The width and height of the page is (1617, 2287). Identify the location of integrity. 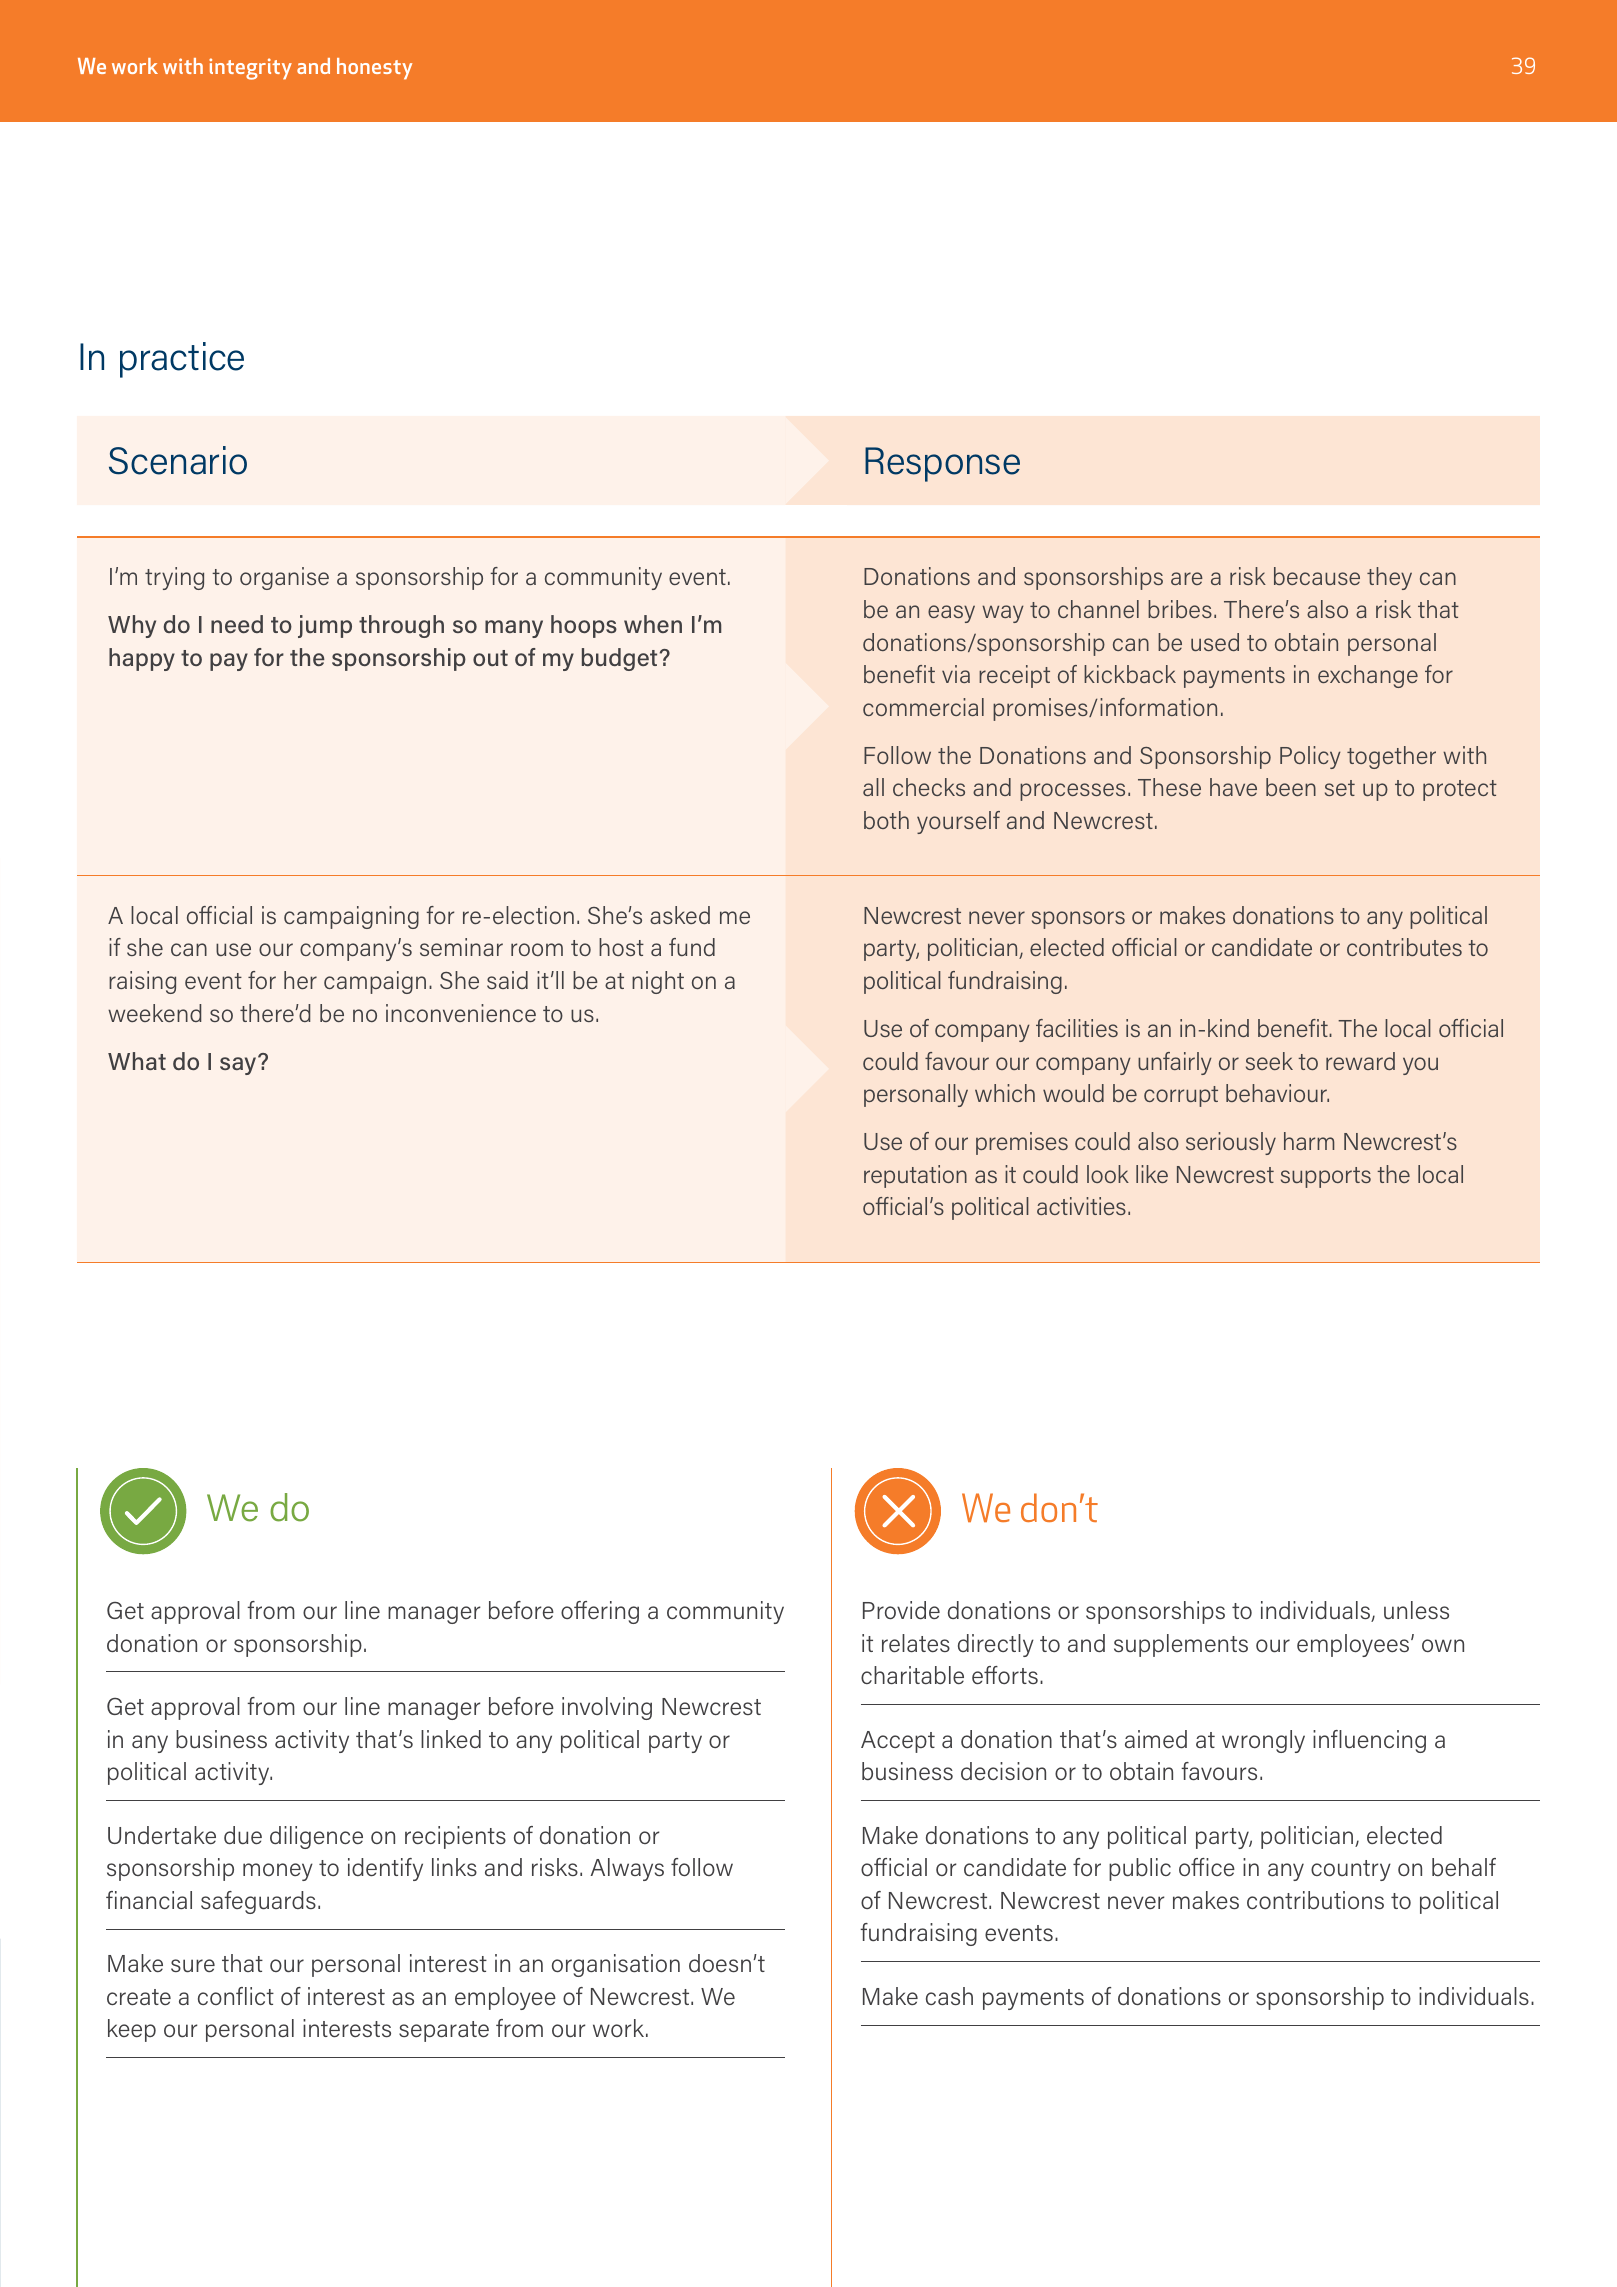
(250, 69).
